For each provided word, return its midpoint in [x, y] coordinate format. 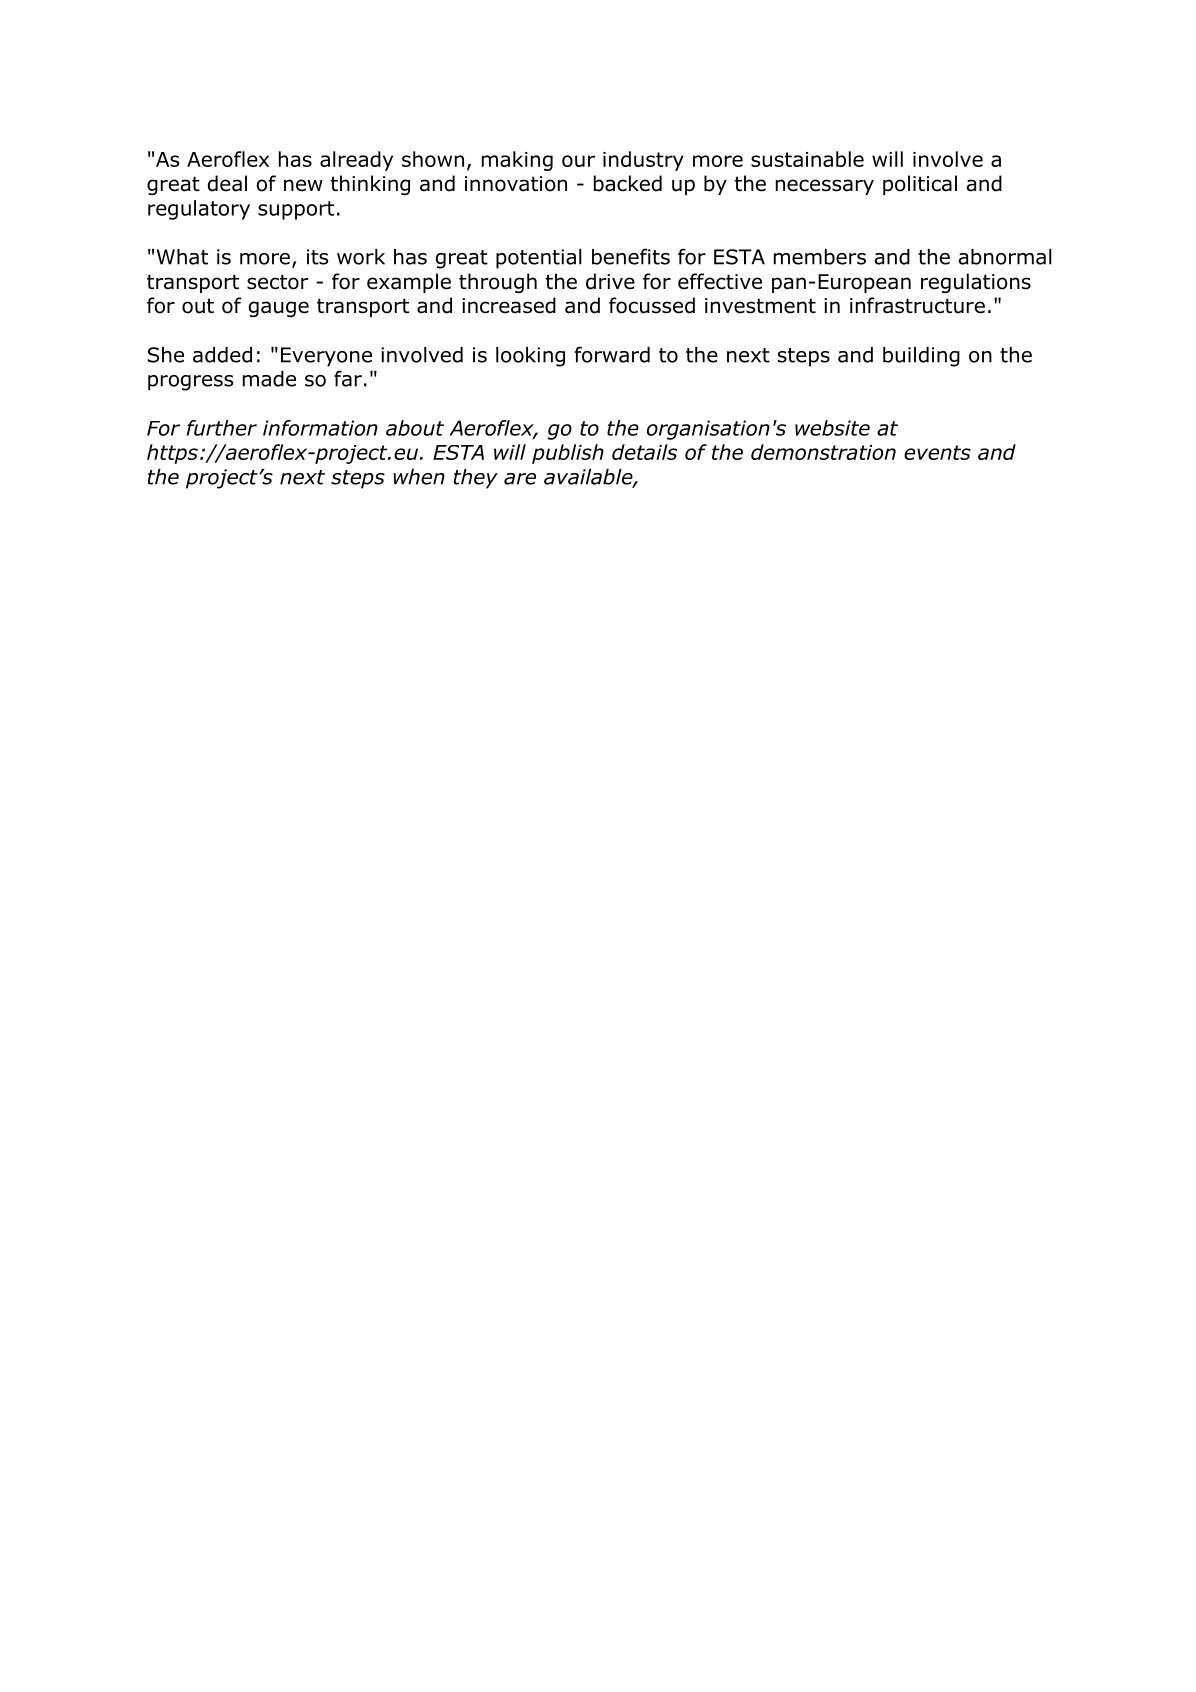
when [419, 477]
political [920, 185]
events [937, 452]
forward [612, 354]
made [269, 379]
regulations [976, 283]
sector [278, 282]
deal [227, 183]
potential [539, 259]
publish [568, 454]
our [578, 161]
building [921, 357]
